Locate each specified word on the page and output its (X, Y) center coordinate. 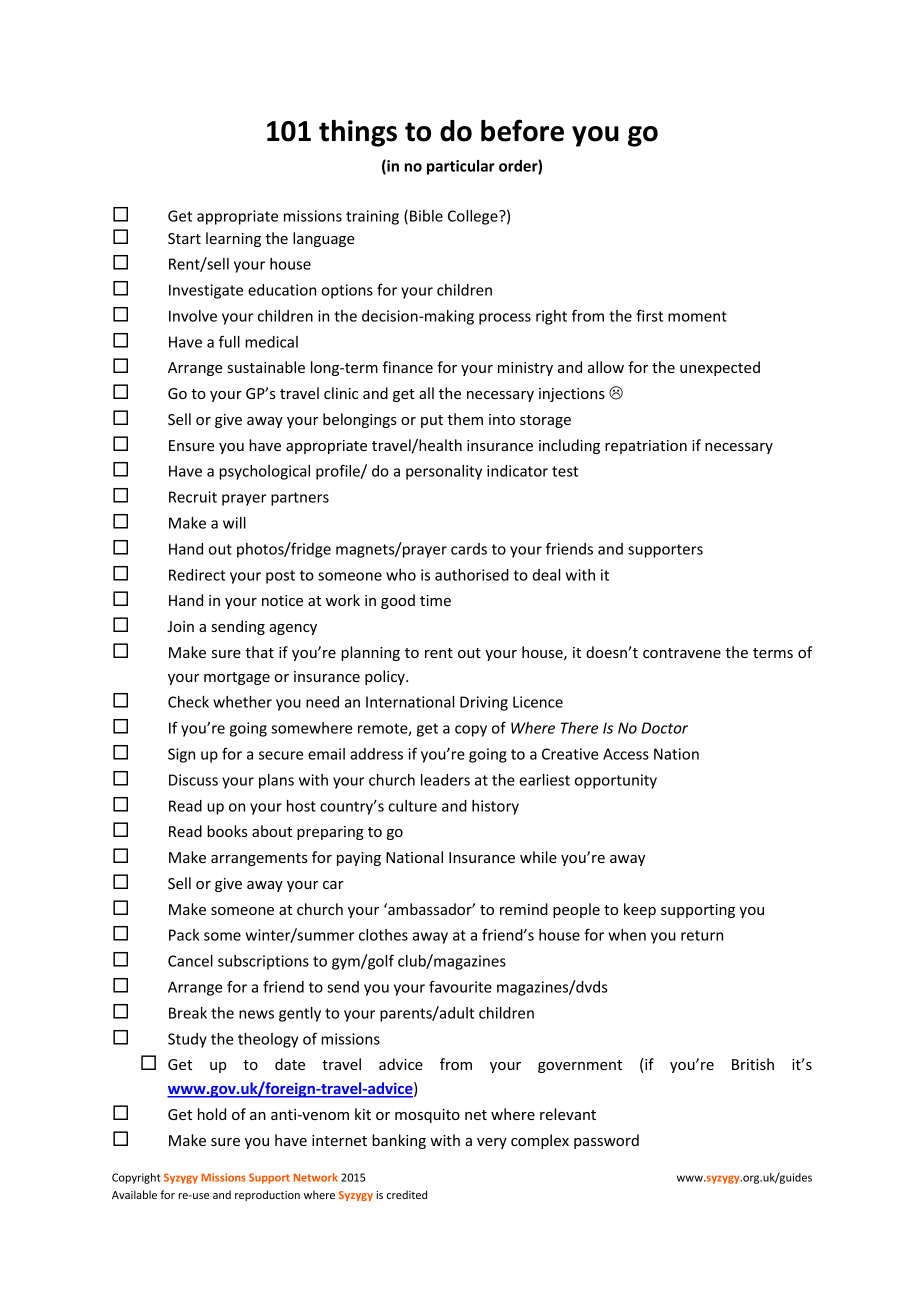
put (432, 421)
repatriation (646, 447)
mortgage (237, 678)
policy (386, 677)
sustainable (266, 367)
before (522, 130)
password (606, 1141)
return (702, 935)
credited (407, 1194)
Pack (184, 935)
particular (461, 167)
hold (212, 1114)
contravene (682, 653)
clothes (383, 935)
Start (184, 238)
